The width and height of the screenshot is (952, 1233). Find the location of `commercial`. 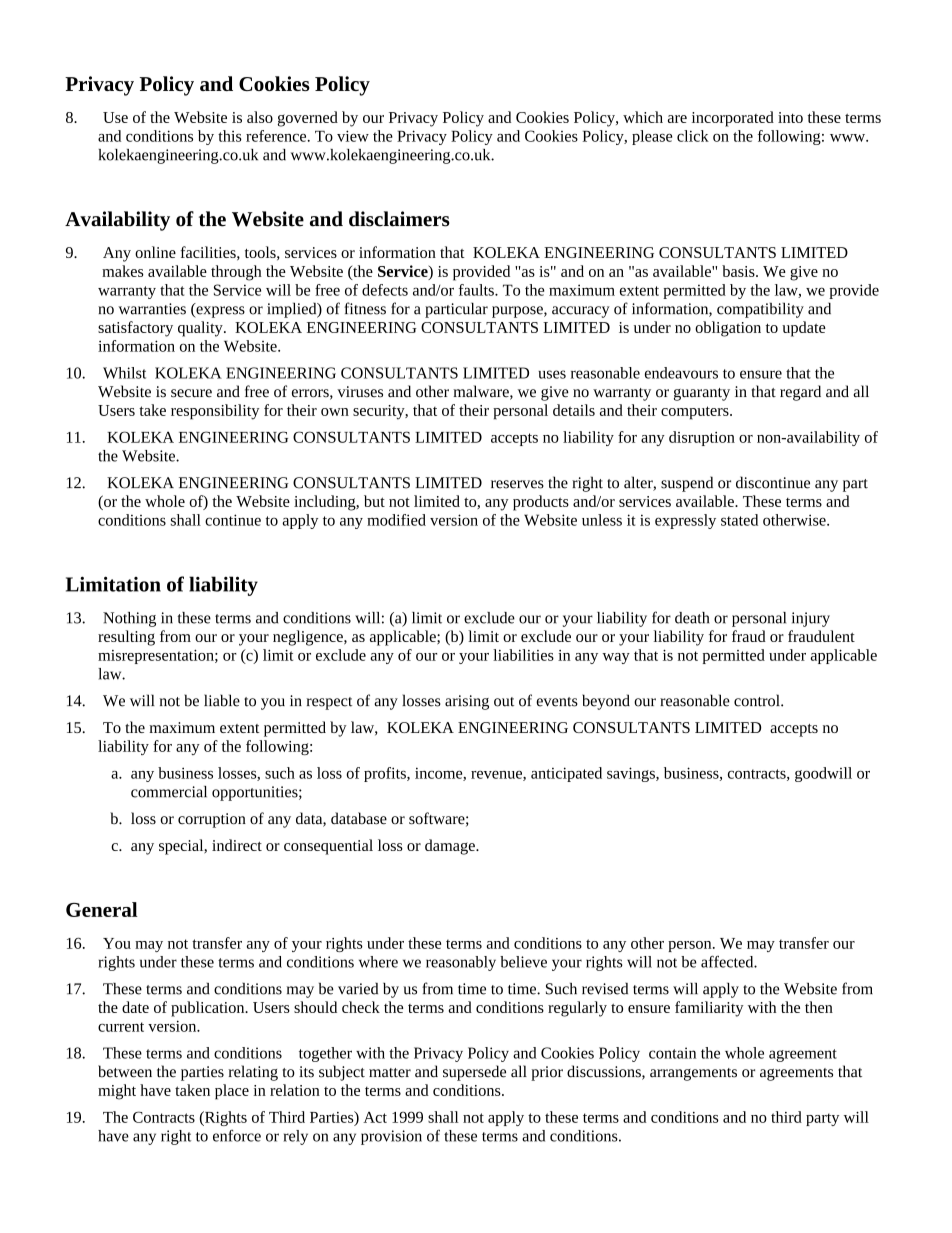

commercial is located at coordinates (169, 792).
